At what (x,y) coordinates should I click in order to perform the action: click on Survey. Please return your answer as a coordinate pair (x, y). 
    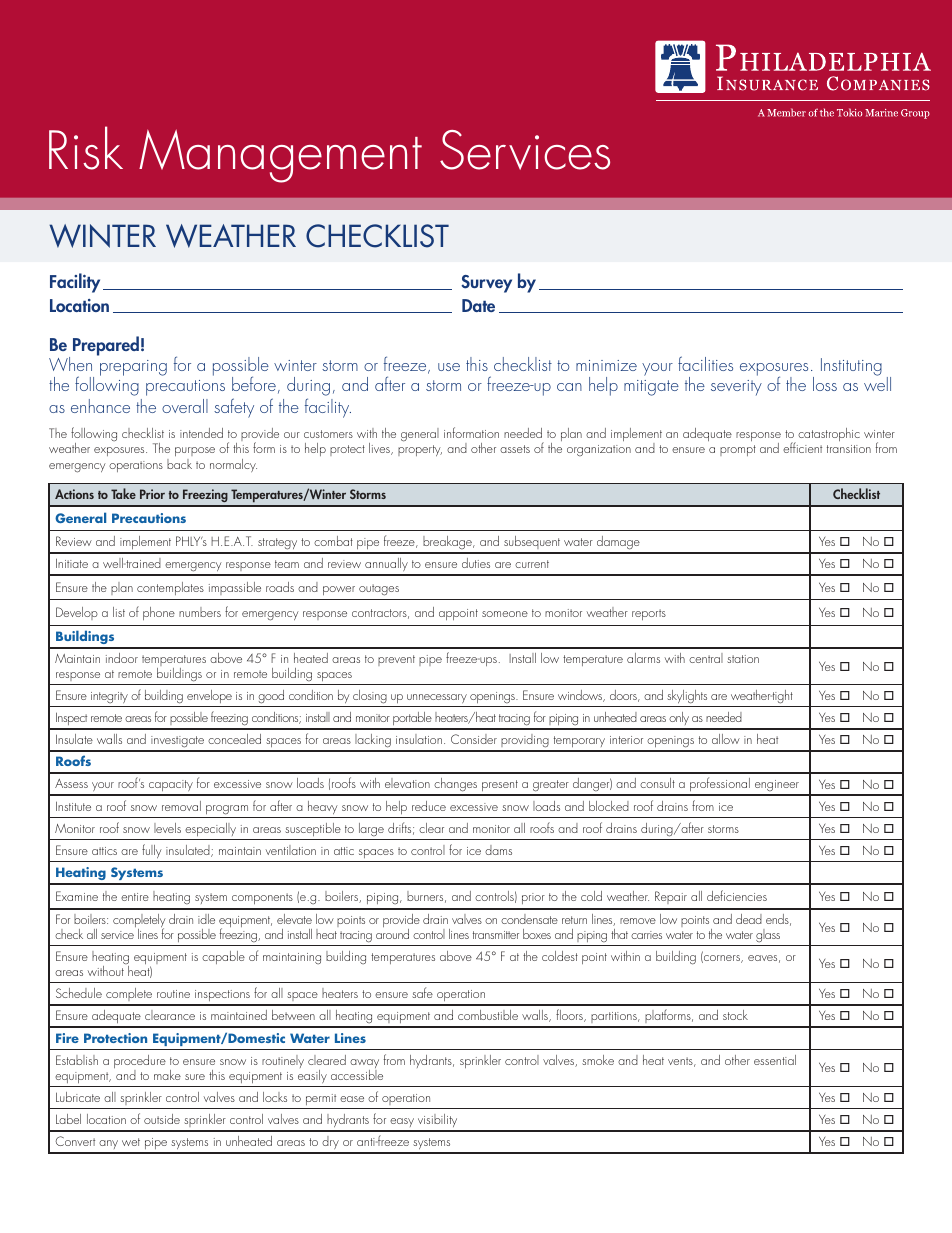
    Looking at the image, I should click on (486, 284).
